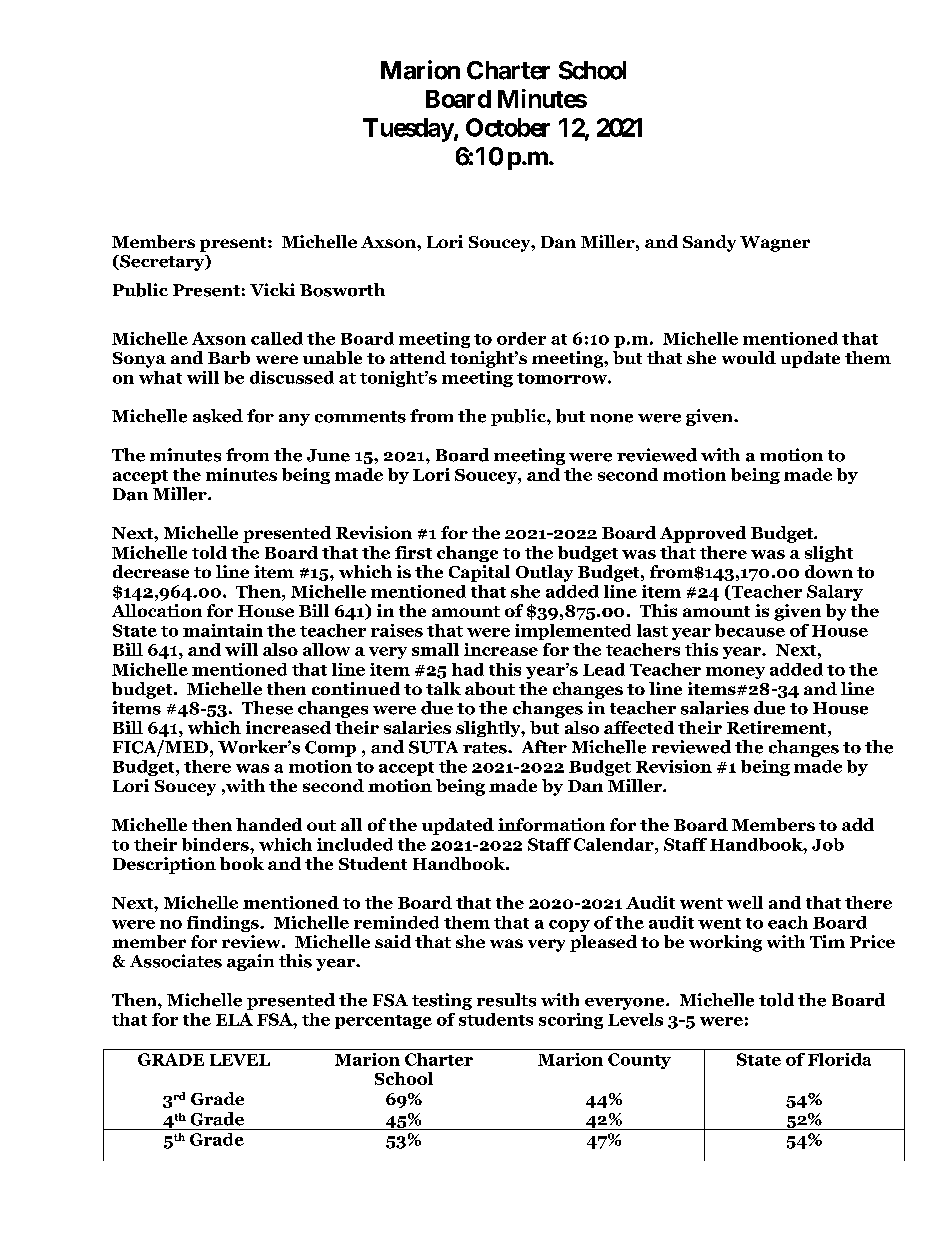 This screenshot has height=1233, width=952. Describe the element at coordinates (775, 244) in the screenshot. I see `Wagner` at that location.
